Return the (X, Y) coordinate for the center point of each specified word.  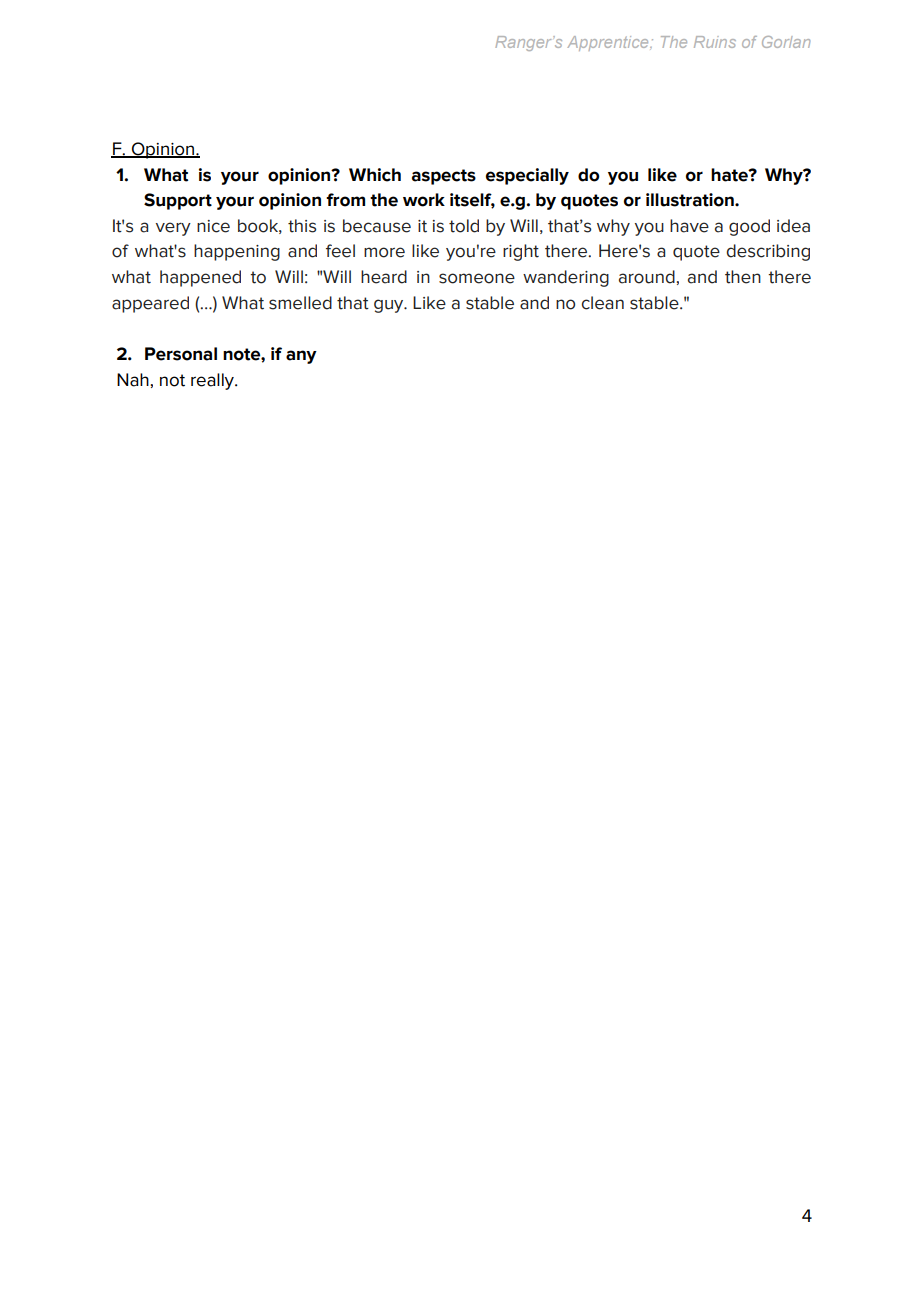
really (213, 381)
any (301, 357)
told (464, 226)
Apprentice (609, 43)
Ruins (715, 42)
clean (603, 303)
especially (527, 176)
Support (178, 201)
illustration (691, 200)
